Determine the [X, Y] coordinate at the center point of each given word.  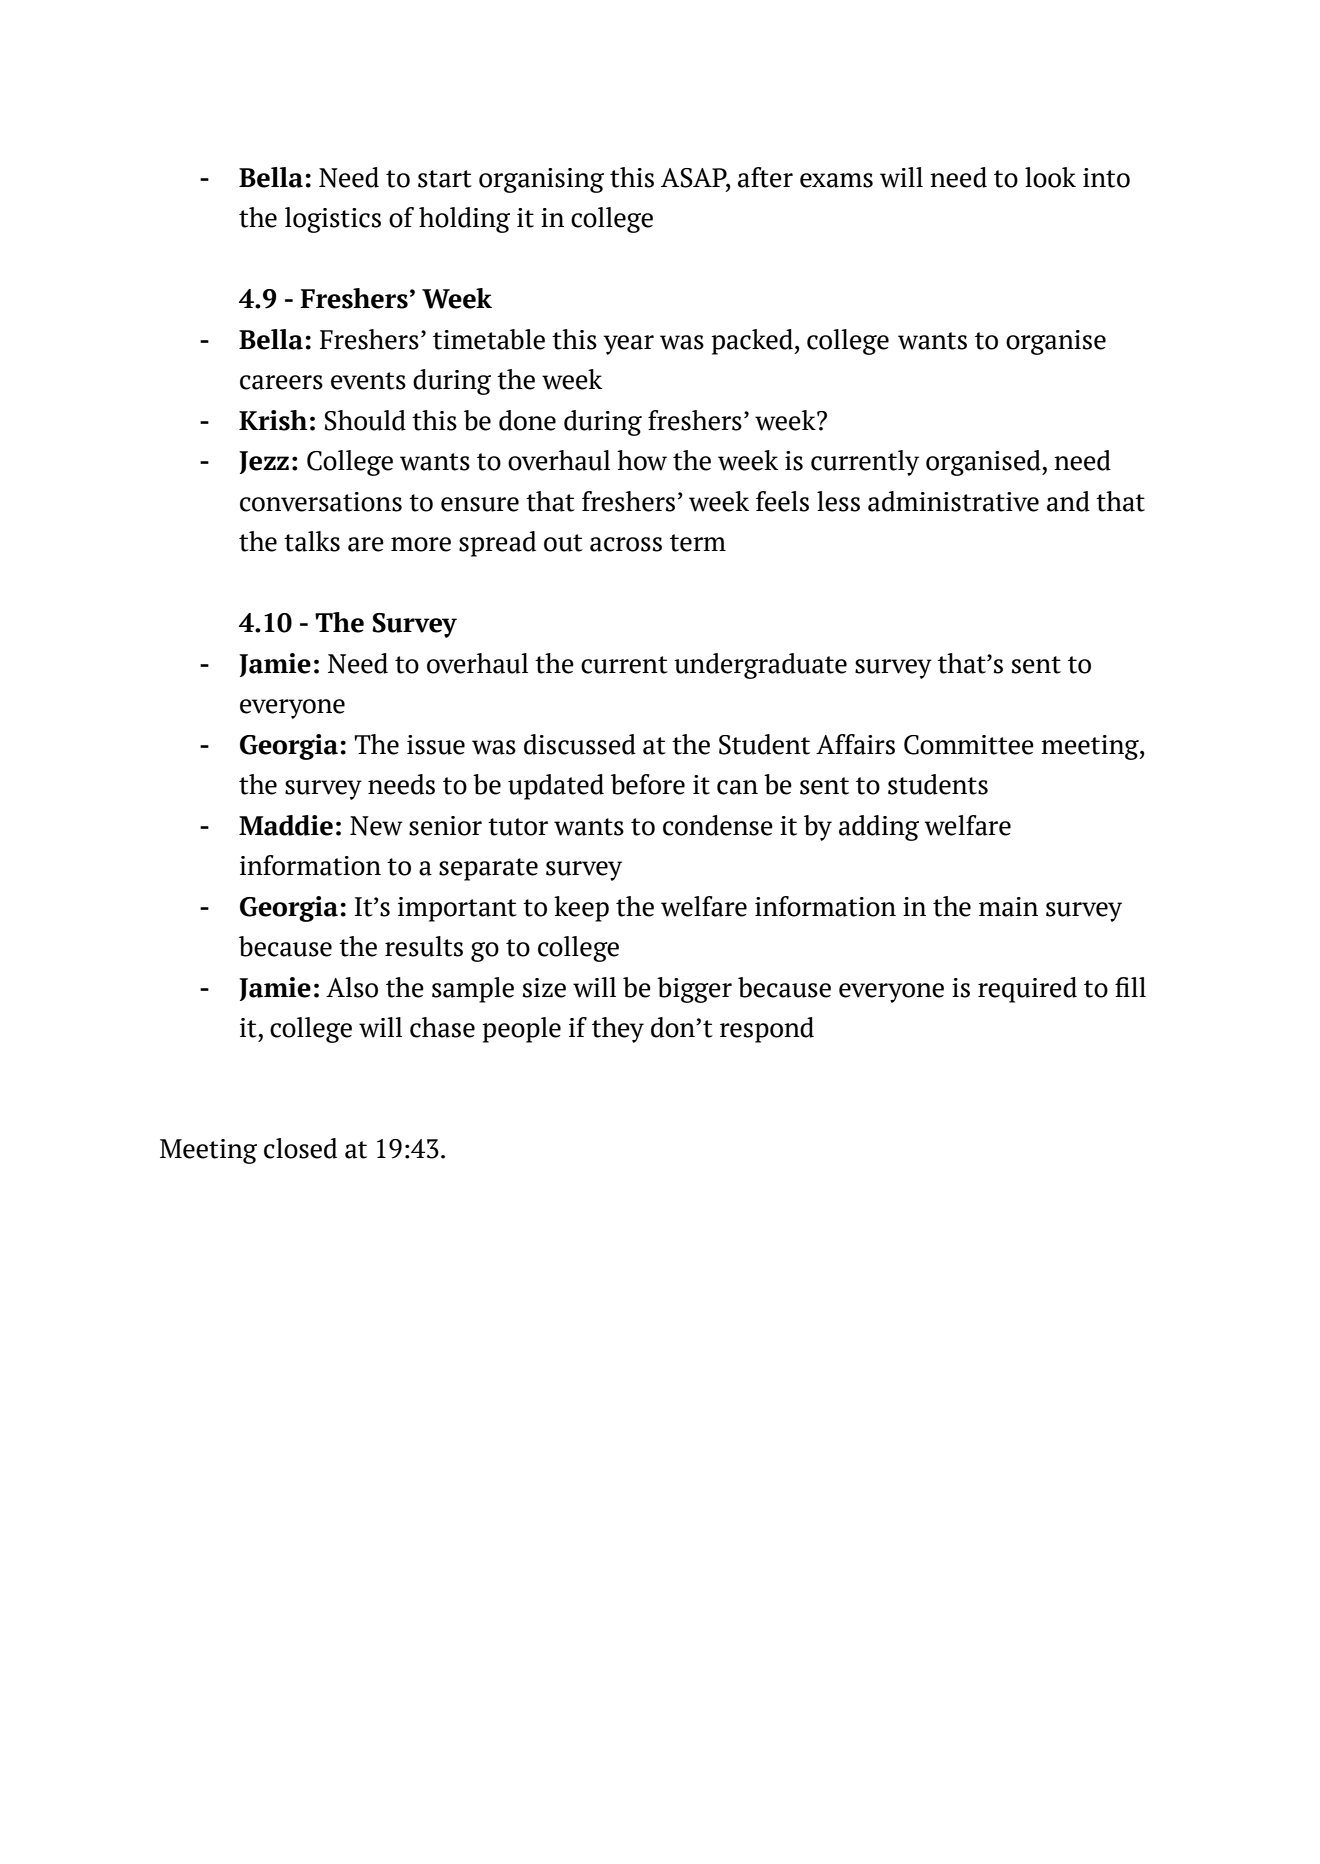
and [1068, 501]
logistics [333, 220]
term [698, 543]
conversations [321, 502]
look [1050, 177]
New [376, 826]
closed [300, 1148]
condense [718, 825]
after [765, 177]
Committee [969, 745]
